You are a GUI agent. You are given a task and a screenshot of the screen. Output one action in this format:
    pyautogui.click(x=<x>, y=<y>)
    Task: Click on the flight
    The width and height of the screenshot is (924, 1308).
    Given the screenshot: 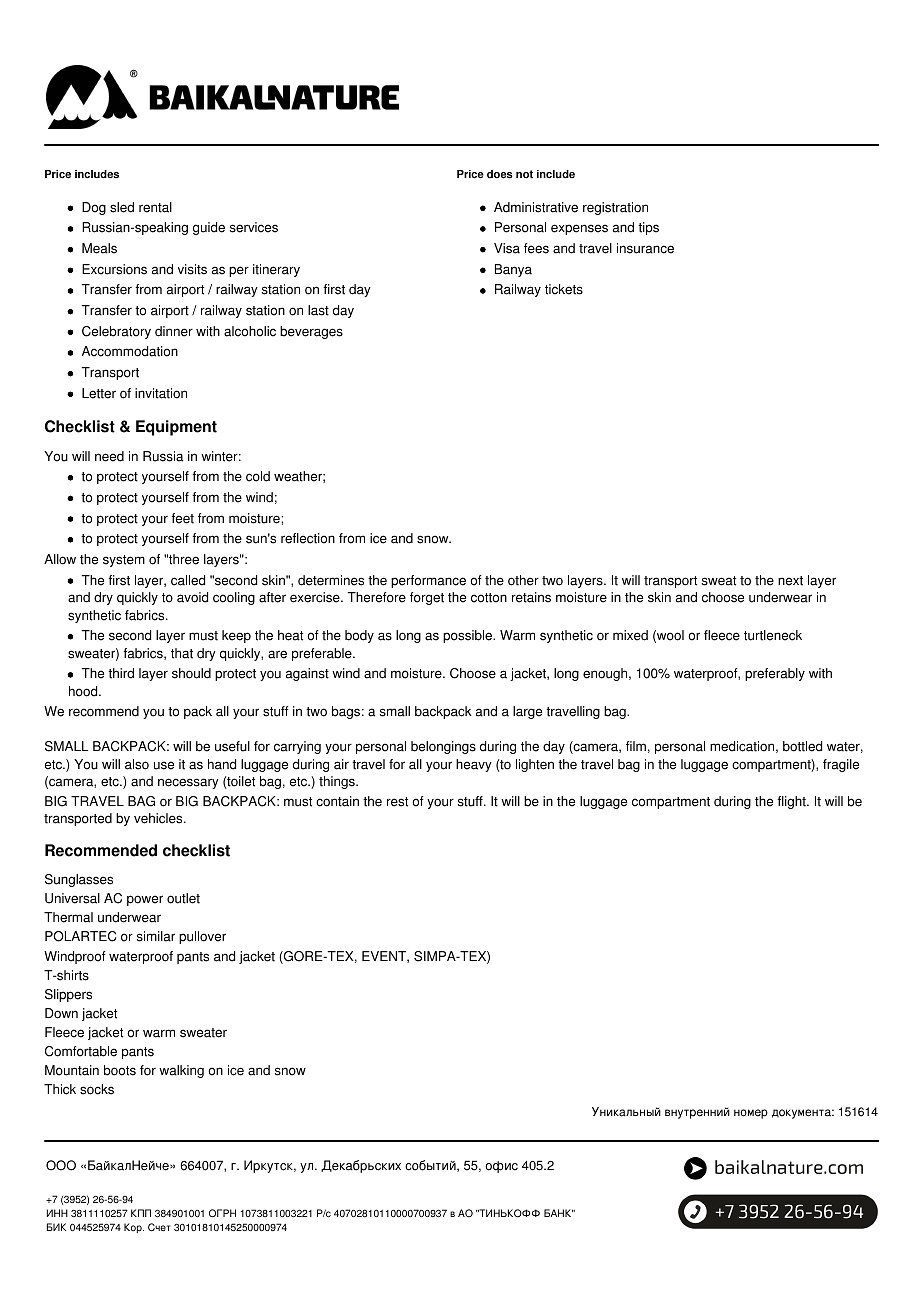 What is the action you would take?
    pyautogui.click(x=792, y=802)
